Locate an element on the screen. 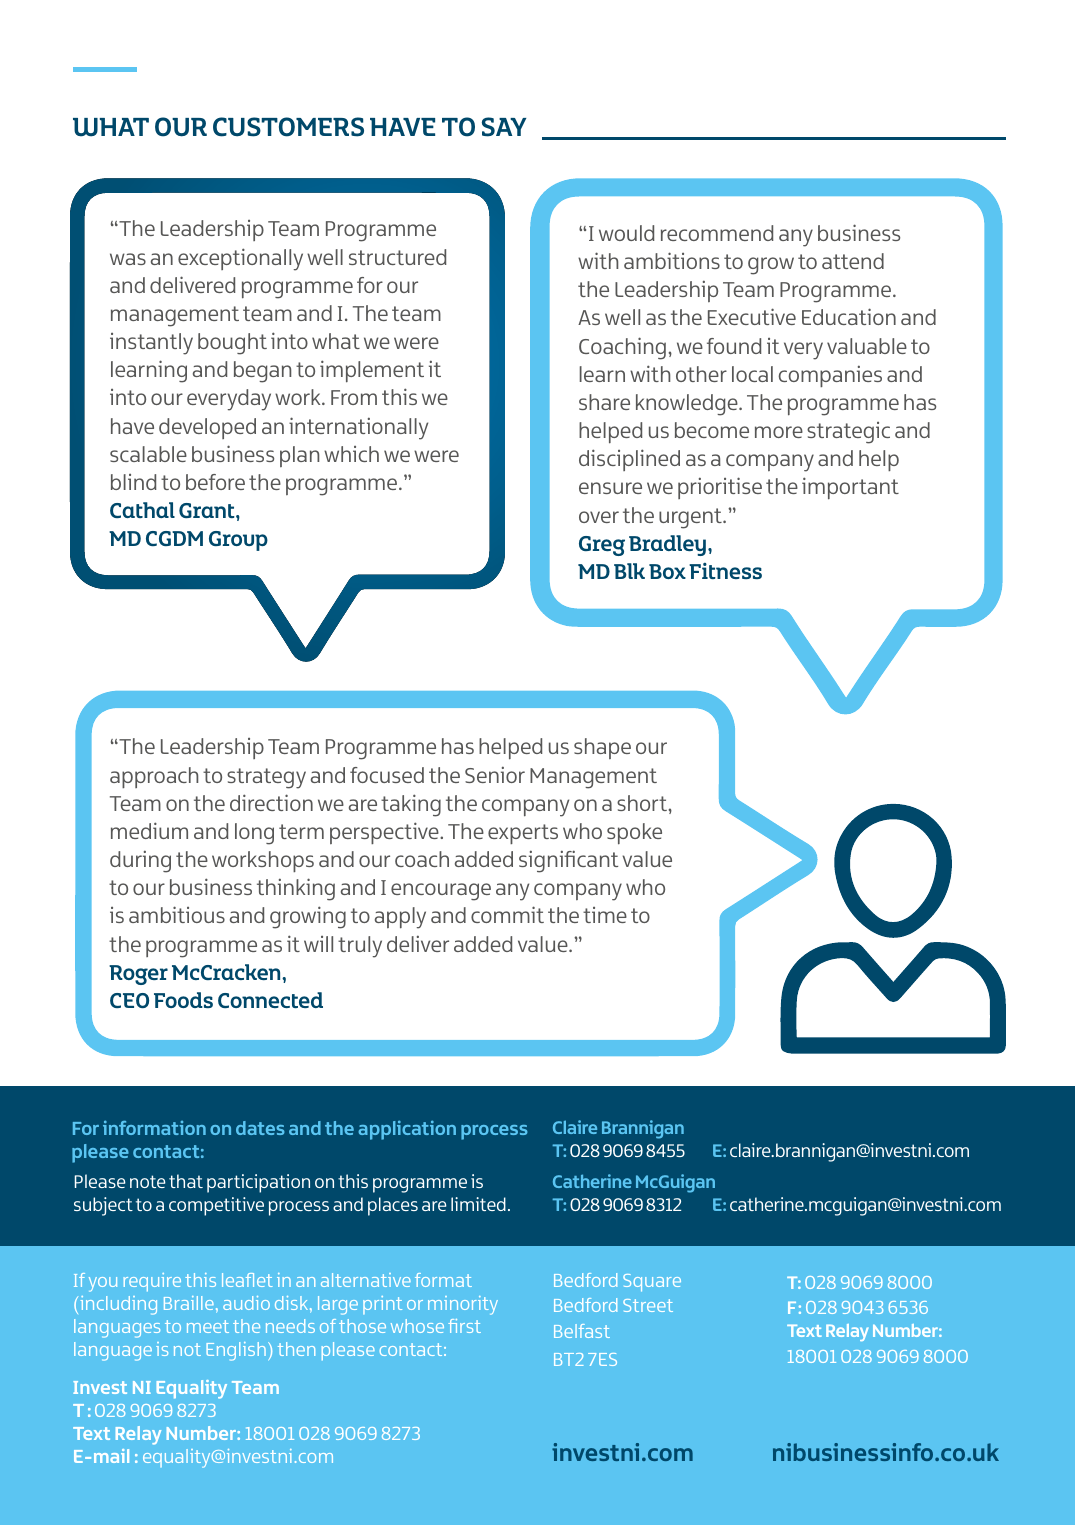 The height and width of the screenshot is (1525, 1075). short is located at coordinates (642, 803).
